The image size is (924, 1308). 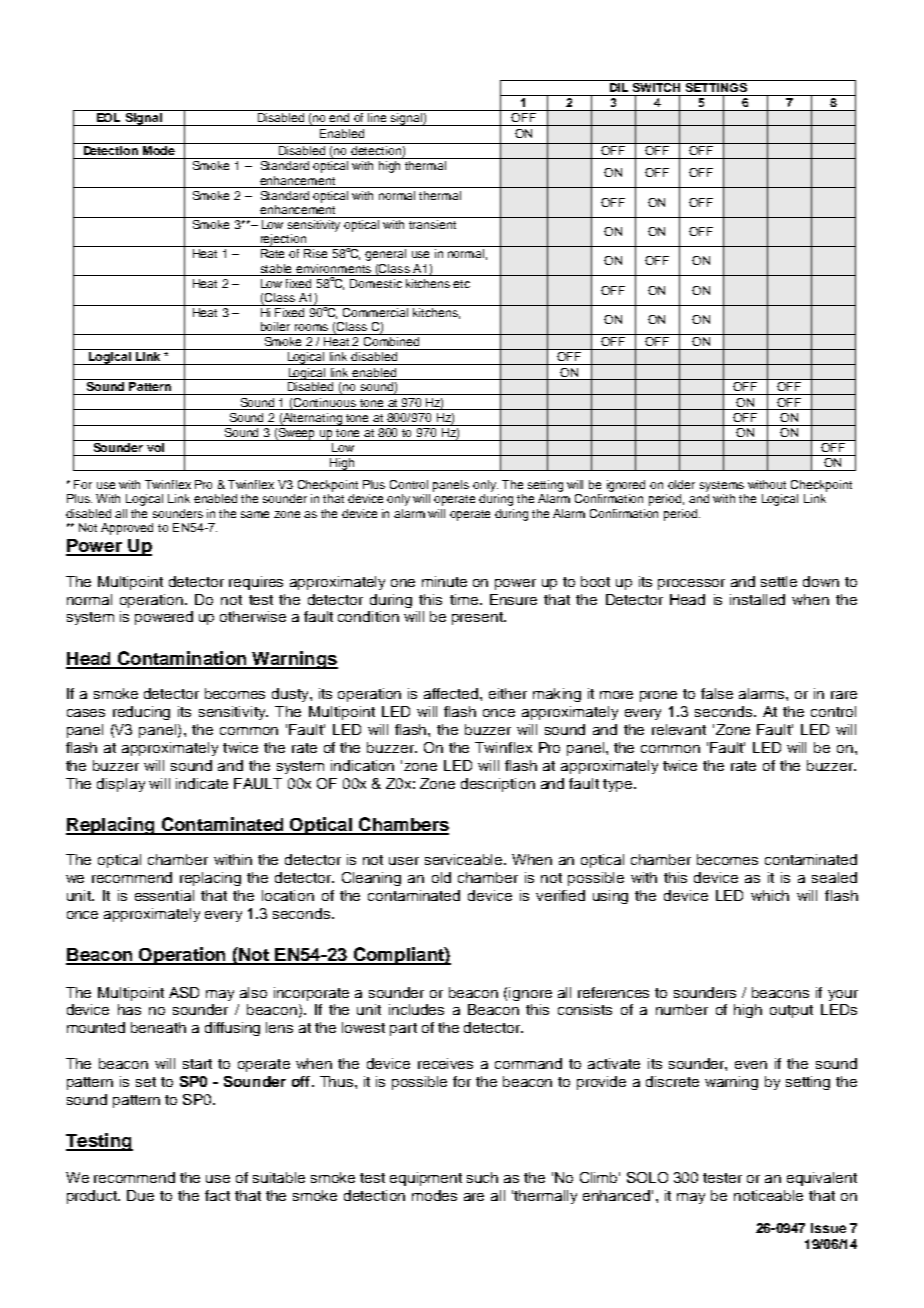 I want to click on SWITCH, so click(x=656, y=86).
